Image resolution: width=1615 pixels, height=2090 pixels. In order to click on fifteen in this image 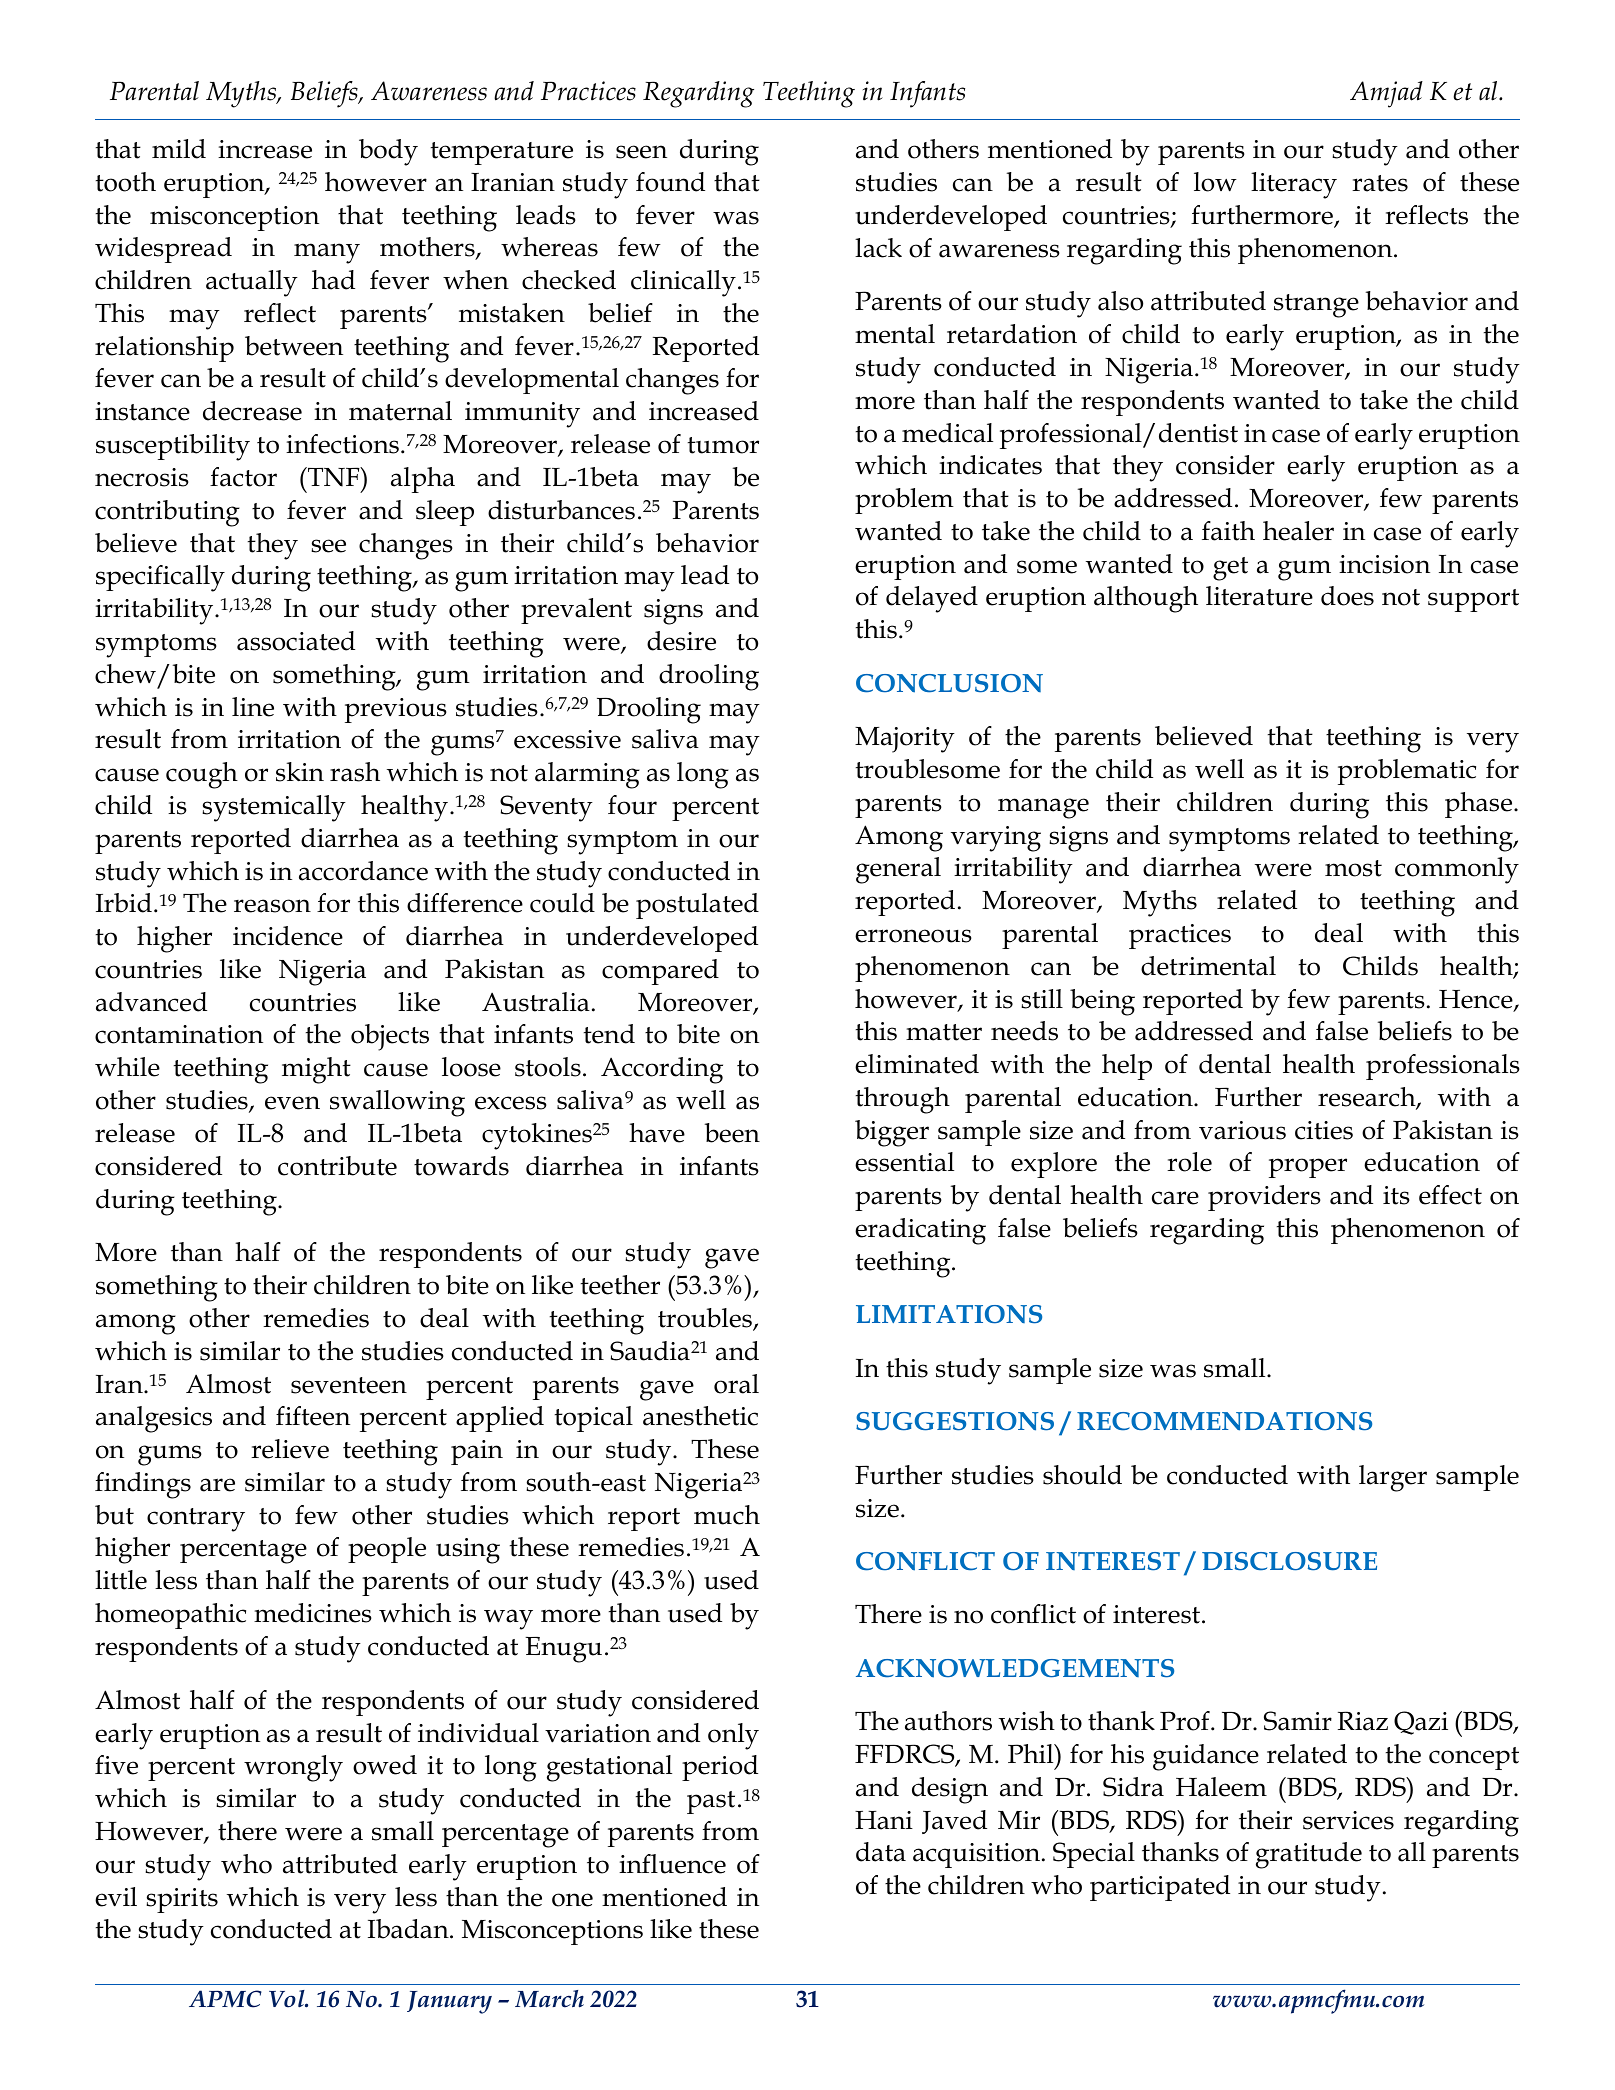, I will do `click(313, 1416)`.
